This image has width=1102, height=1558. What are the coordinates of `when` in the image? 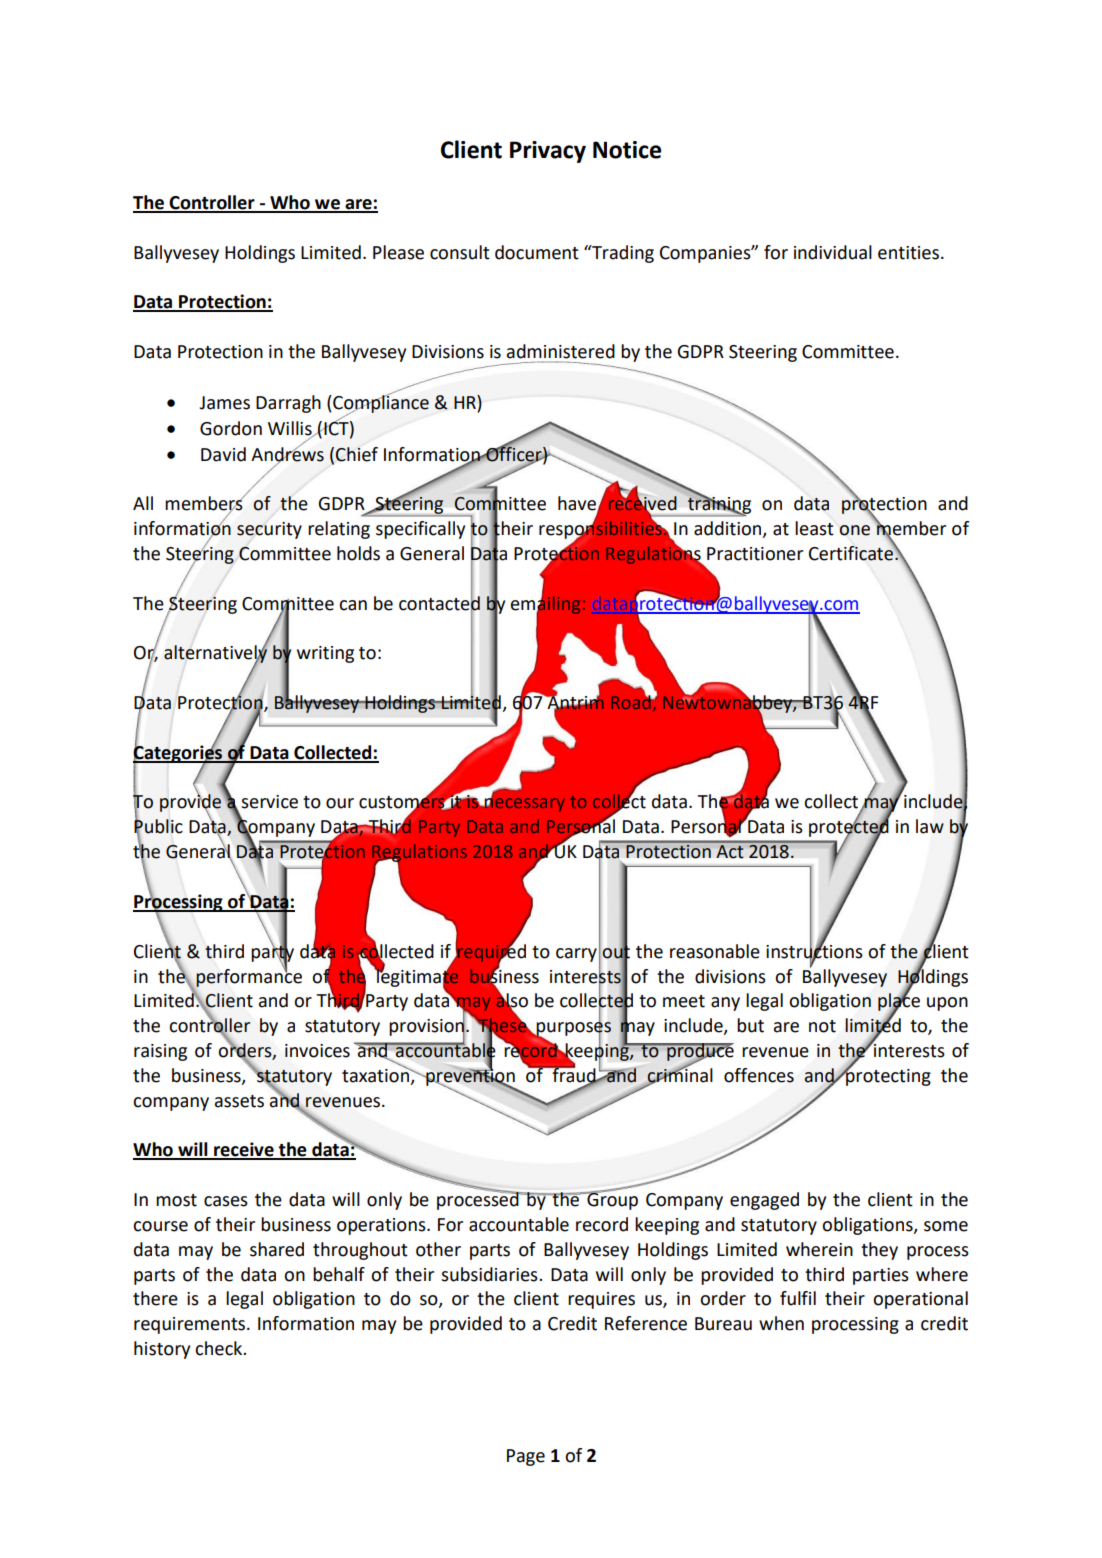 It's located at (781, 1323).
